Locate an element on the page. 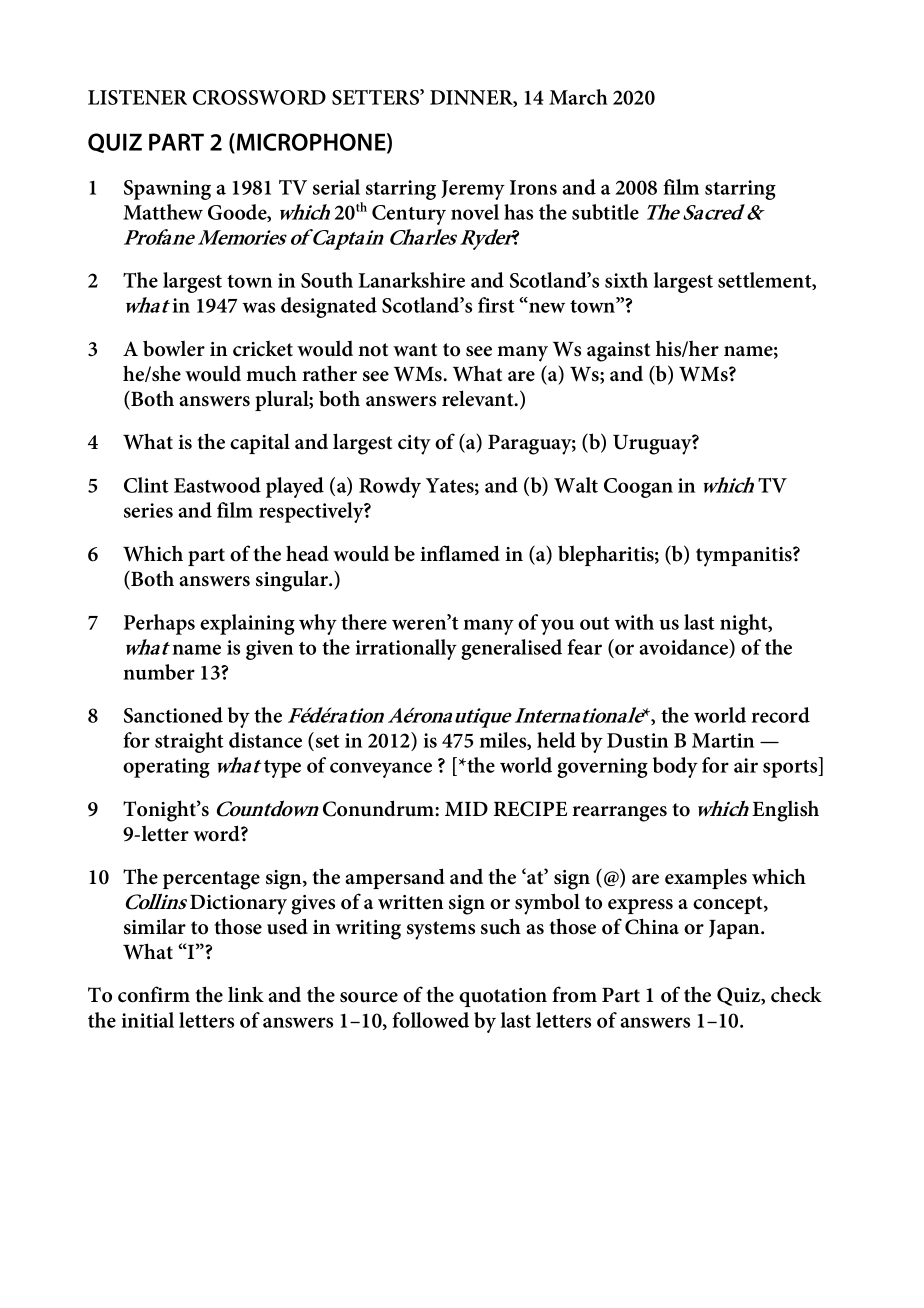 Image resolution: width=924 pixels, height=1308 pixels. city is located at coordinates (414, 445).
